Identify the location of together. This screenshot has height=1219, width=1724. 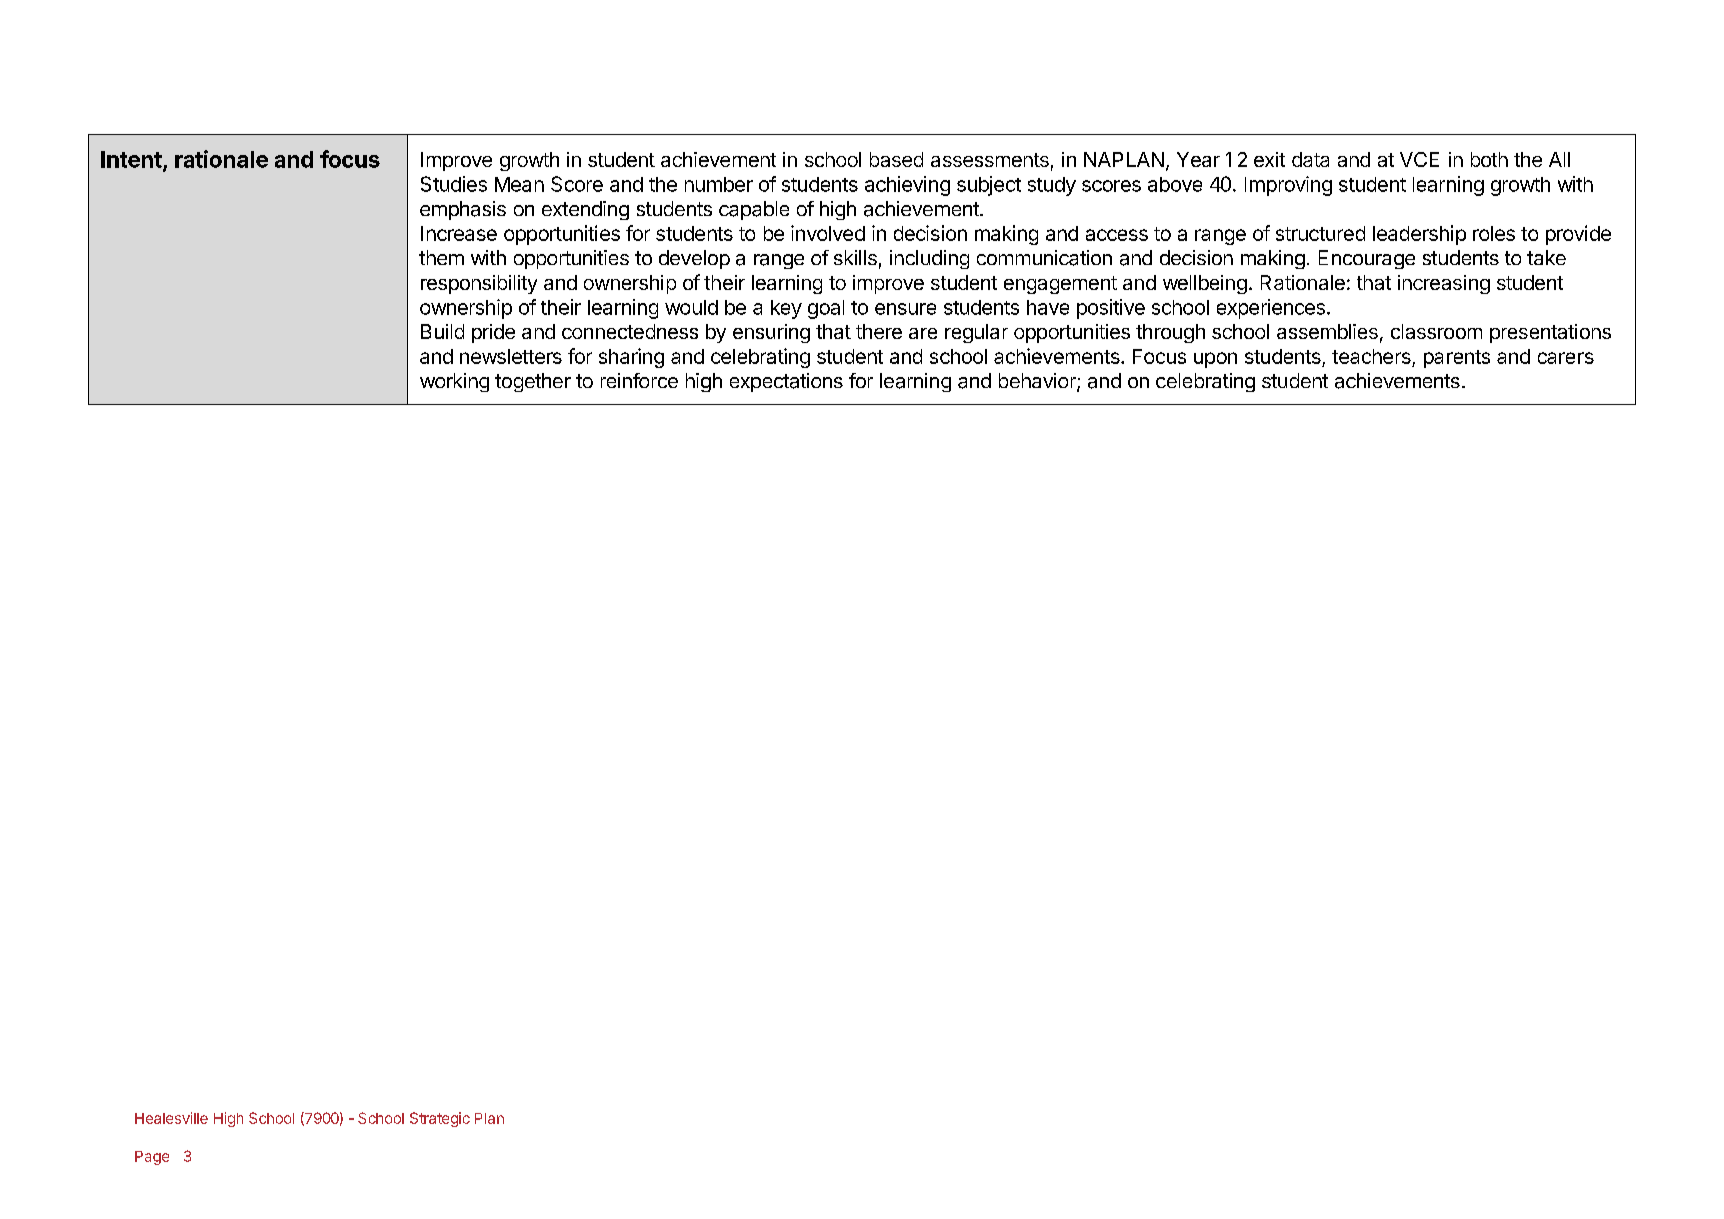
(533, 382).
